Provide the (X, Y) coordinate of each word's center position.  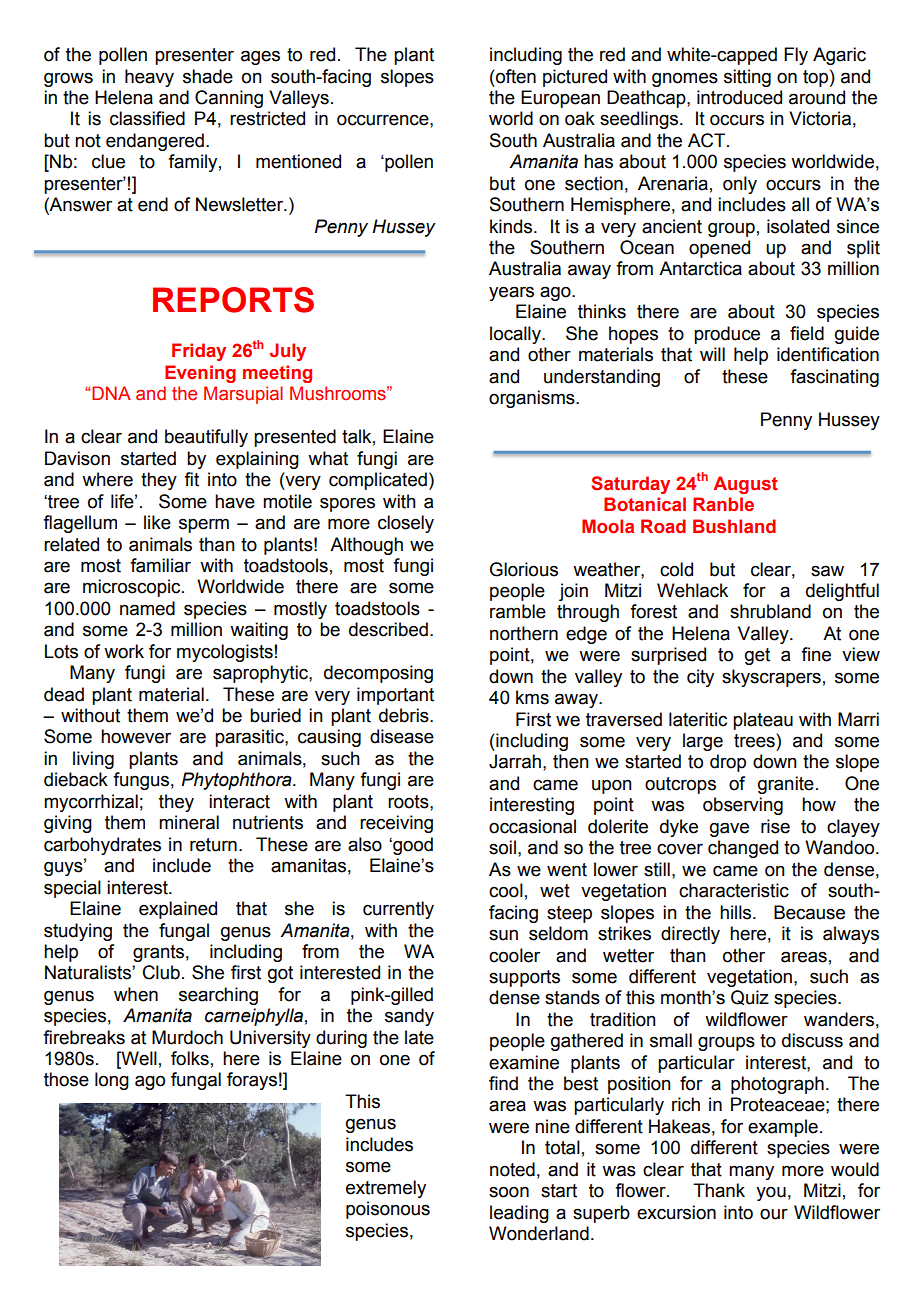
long (112, 1081)
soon (509, 1192)
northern (524, 633)
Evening (200, 374)
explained (178, 910)
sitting (747, 78)
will (712, 354)
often (515, 76)
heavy (149, 78)
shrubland (770, 611)
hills (737, 912)
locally (516, 335)
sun (503, 935)
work (124, 651)
